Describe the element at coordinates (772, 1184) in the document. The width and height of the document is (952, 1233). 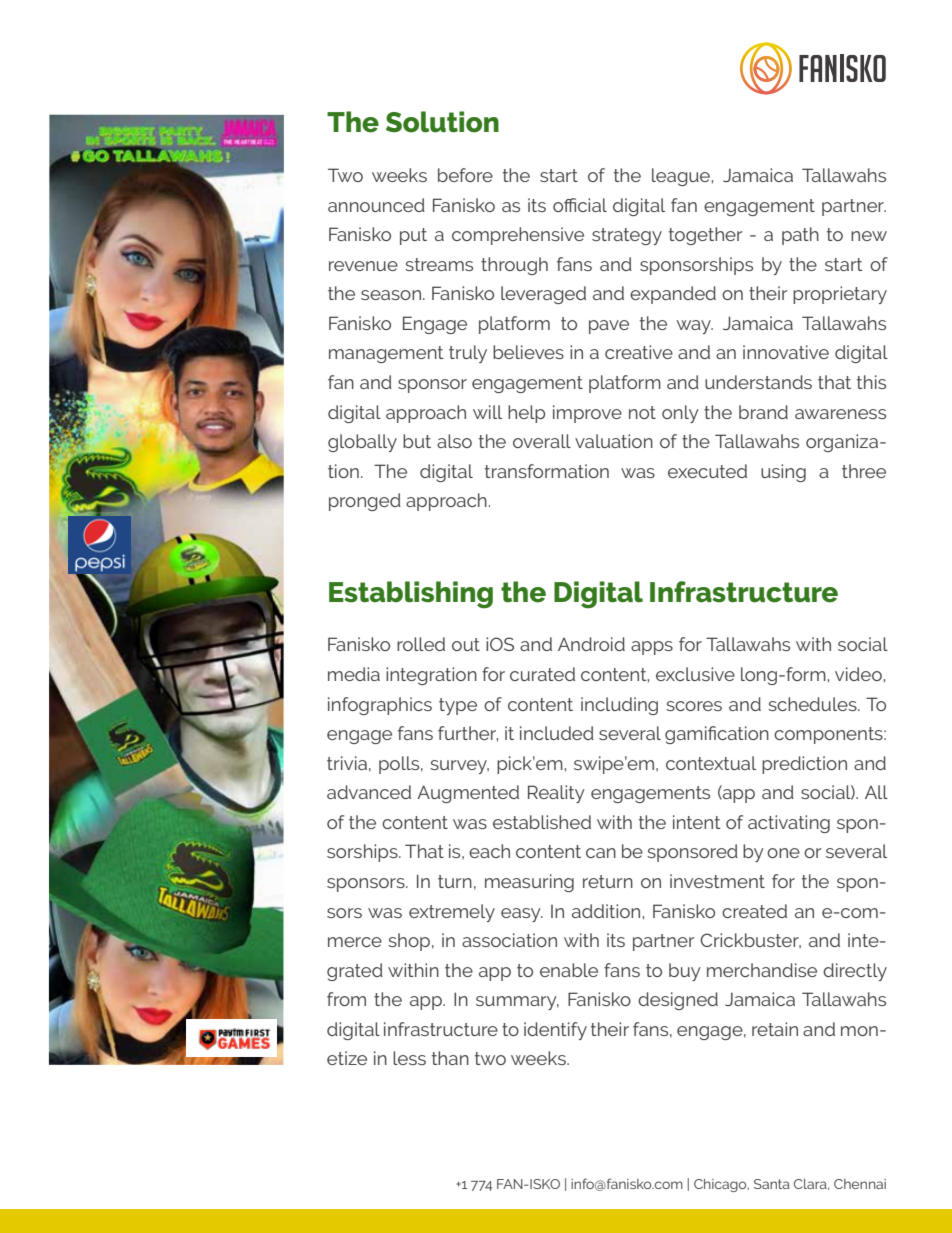
I see `Santa` at that location.
